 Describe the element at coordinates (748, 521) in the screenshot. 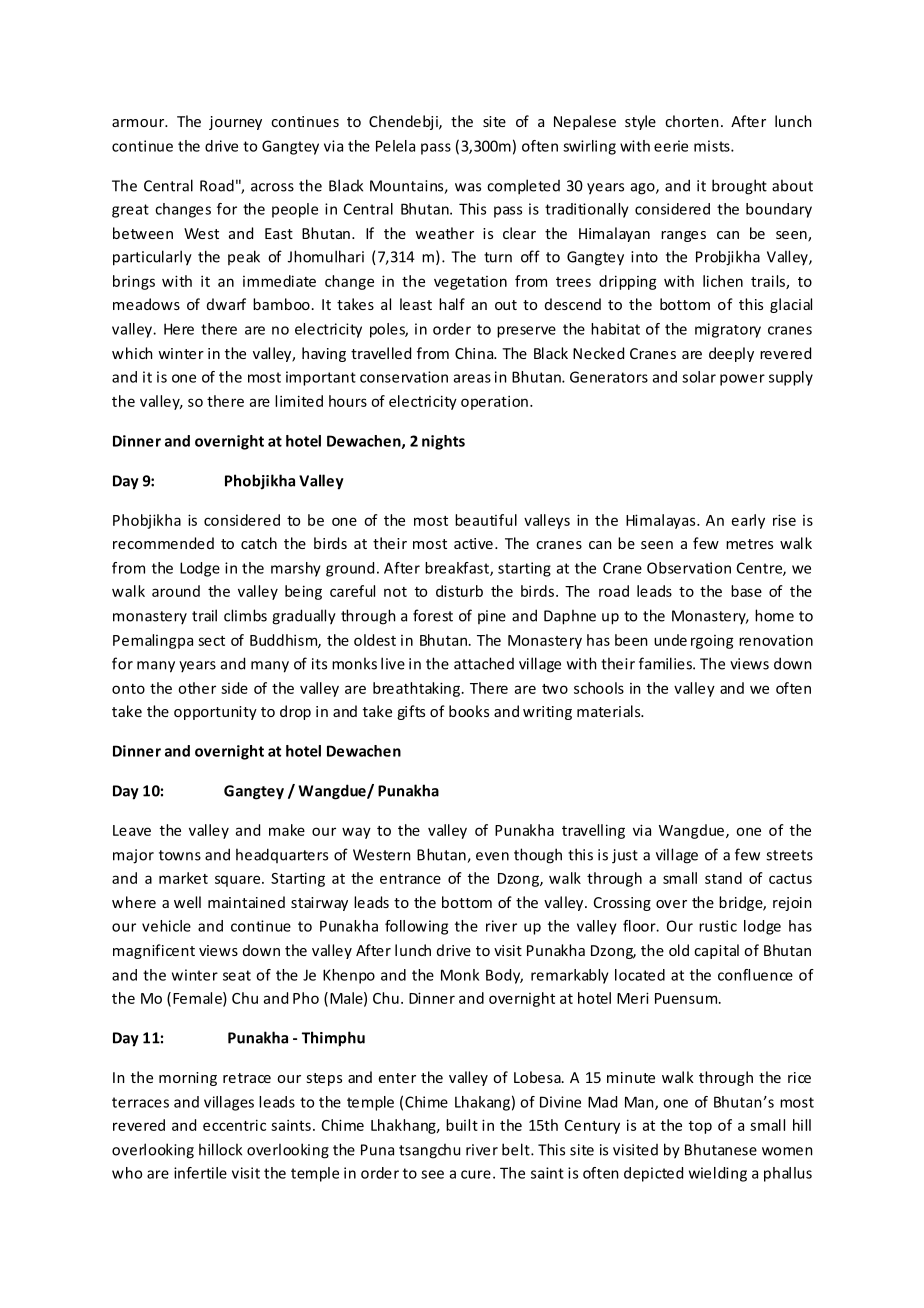

I see `early` at that location.
